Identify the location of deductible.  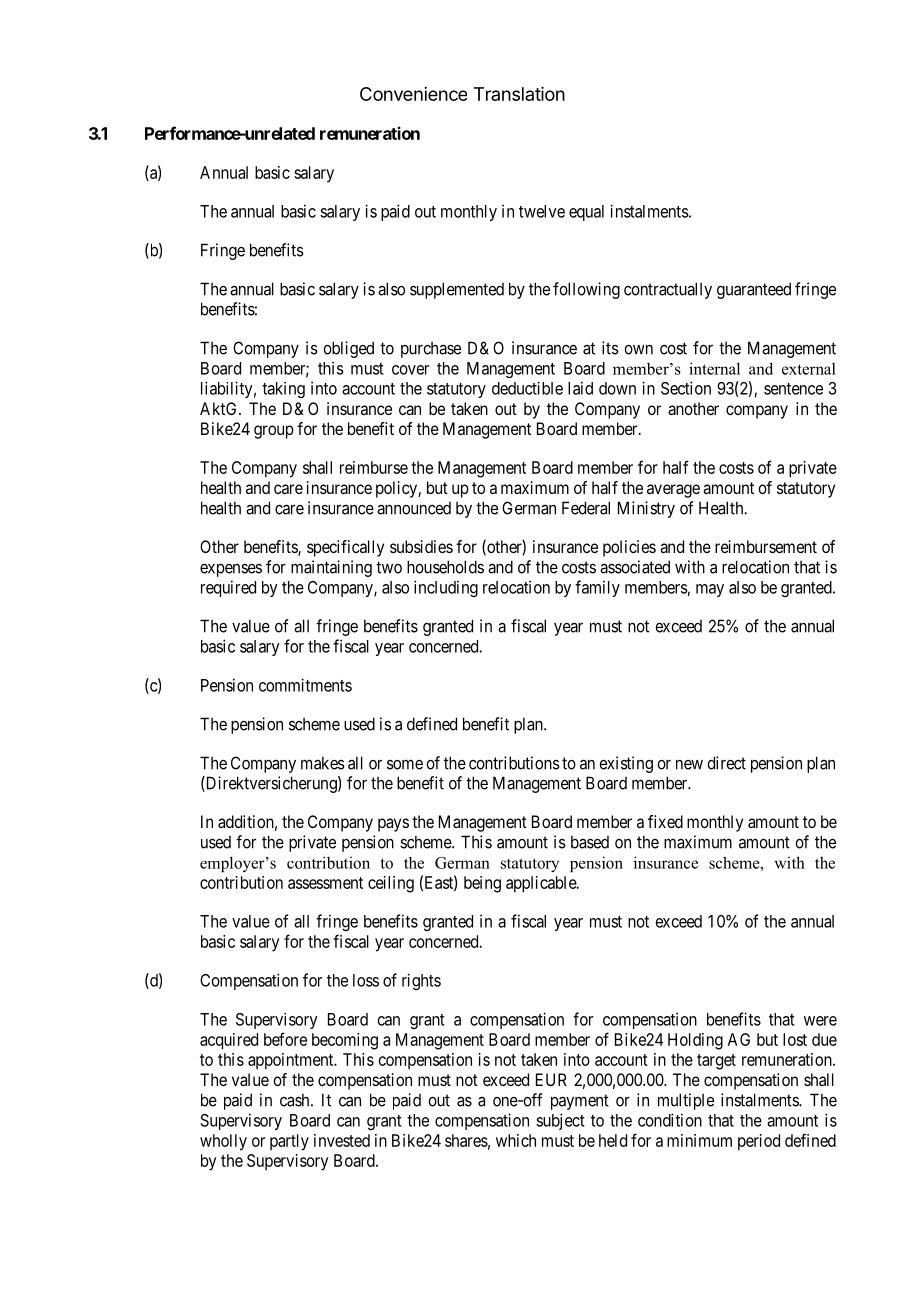
(527, 388).
